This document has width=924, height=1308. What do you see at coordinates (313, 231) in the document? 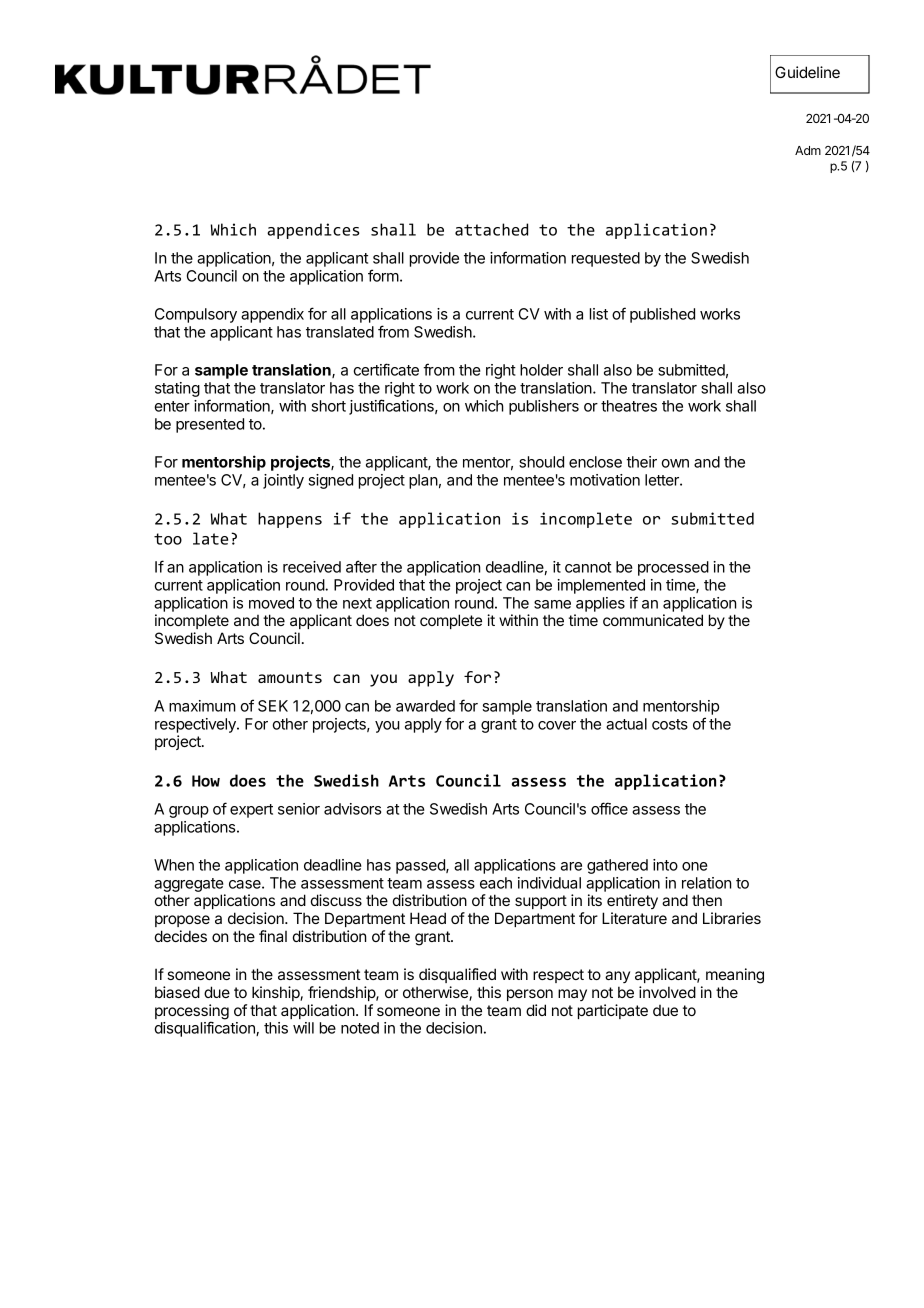
I see `appendices` at bounding box center [313, 231].
